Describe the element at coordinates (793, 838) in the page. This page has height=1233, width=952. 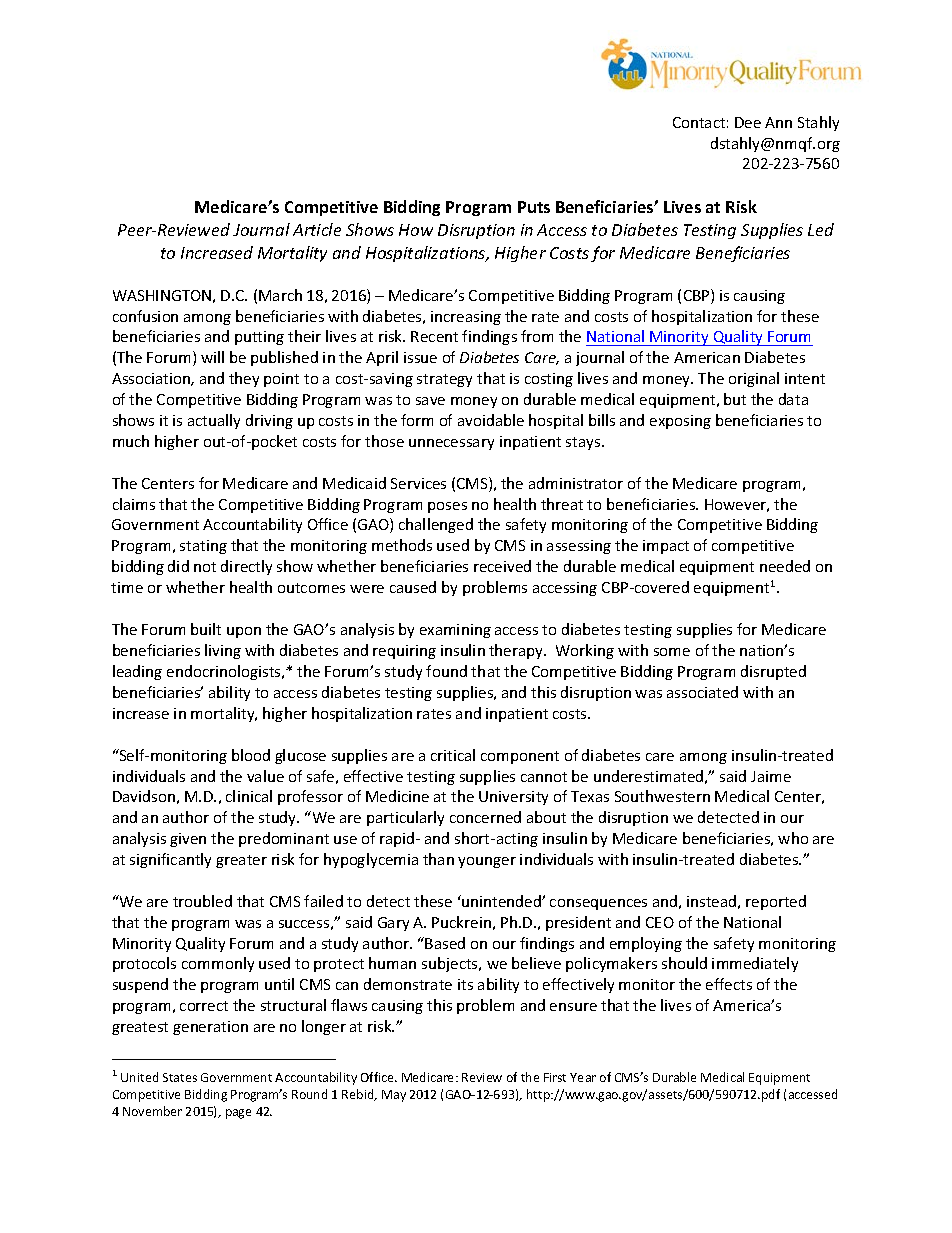
I see `who` at that location.
